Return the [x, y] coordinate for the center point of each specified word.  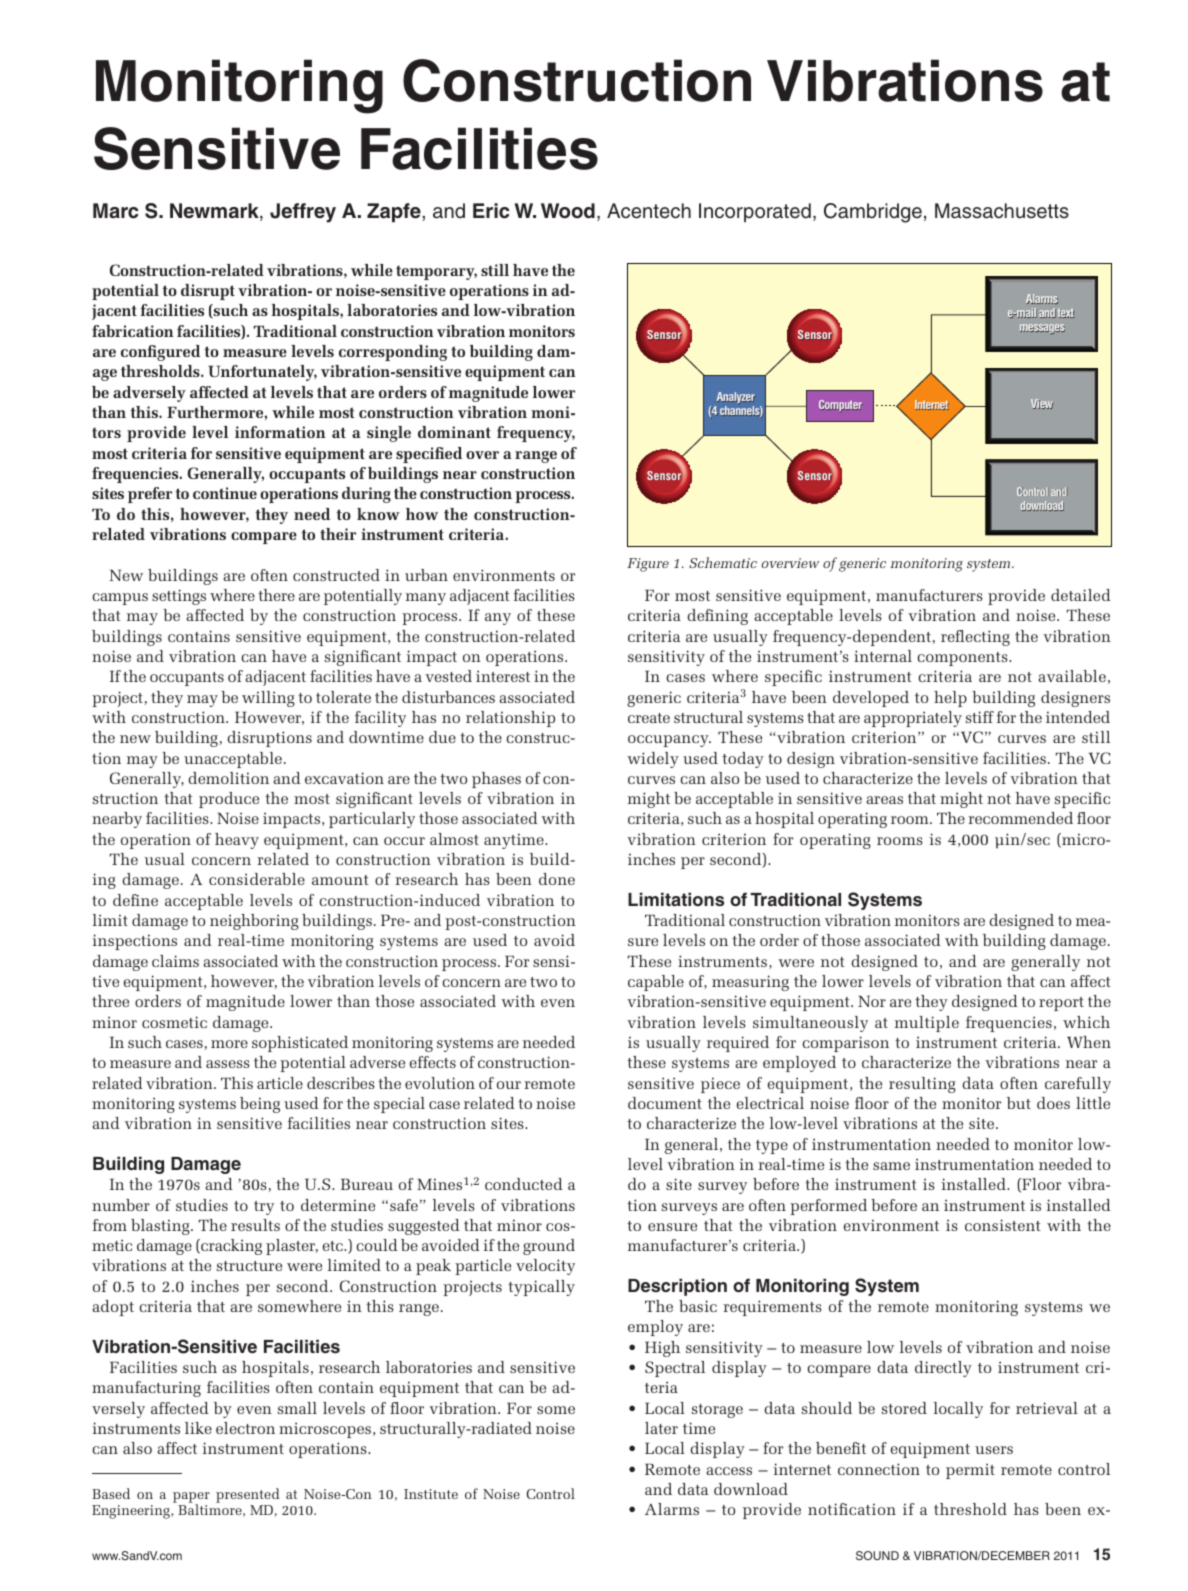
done [557, 879]
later [661, 1428]
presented [248, 1497]
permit [970, 1471]
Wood [568, 211]
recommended [1020, 818]
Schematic [723, 562]
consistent [1003, 1225]
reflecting [975, 638]
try [264, 1208]
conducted [524, 1184]
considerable [257, 879]
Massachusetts [1002, 211]
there [276, 595]
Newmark [215, 212]
